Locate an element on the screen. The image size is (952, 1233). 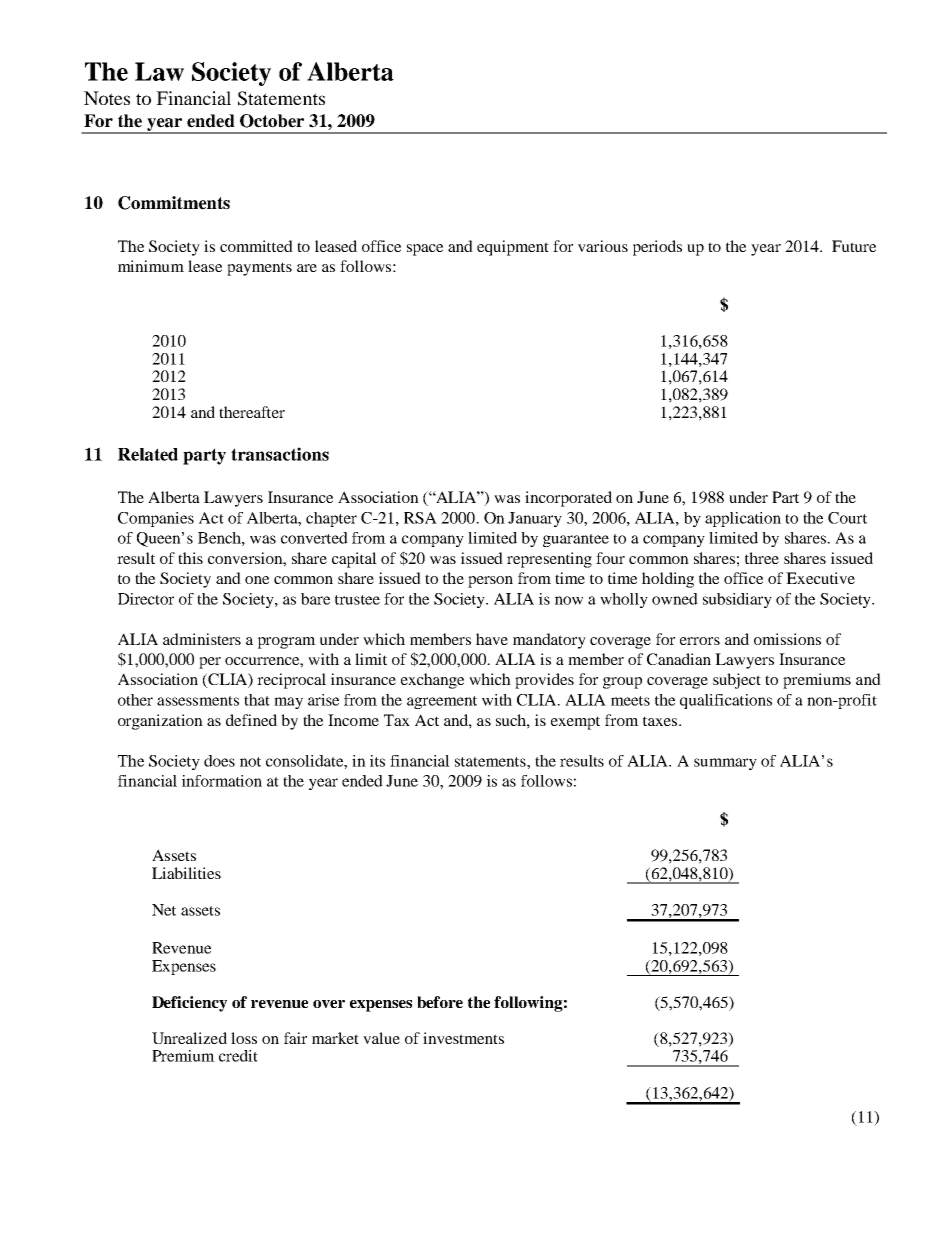
investments is located at coordinates (463, 1038).
